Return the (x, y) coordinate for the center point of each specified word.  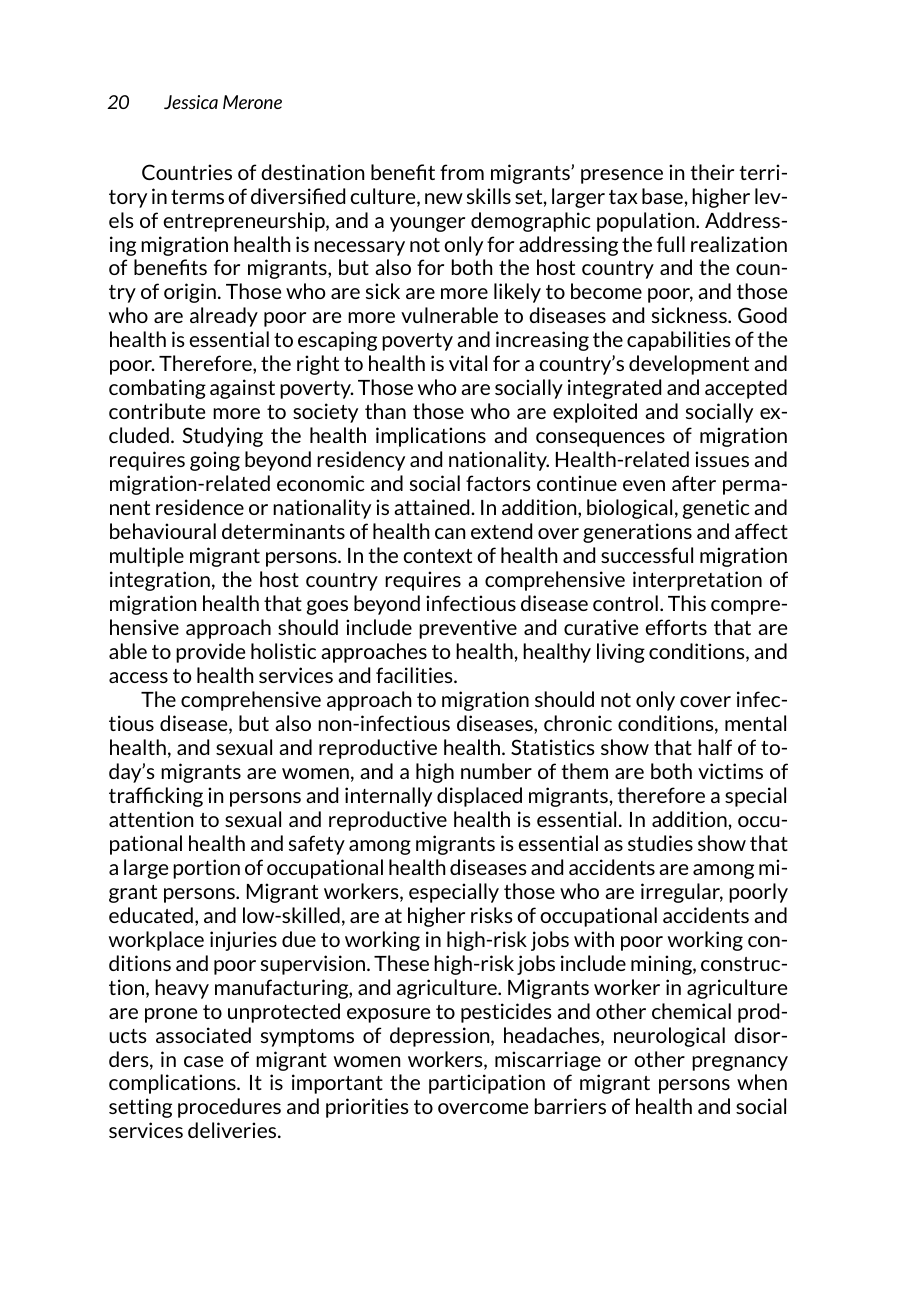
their (712, 172)
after (694, 483)
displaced (479, 797)
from (462, 172)
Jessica (191, 102)
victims (730, 771)
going (215, 461)
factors (498, 483)
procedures (229, 1108)
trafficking (156, 797)
